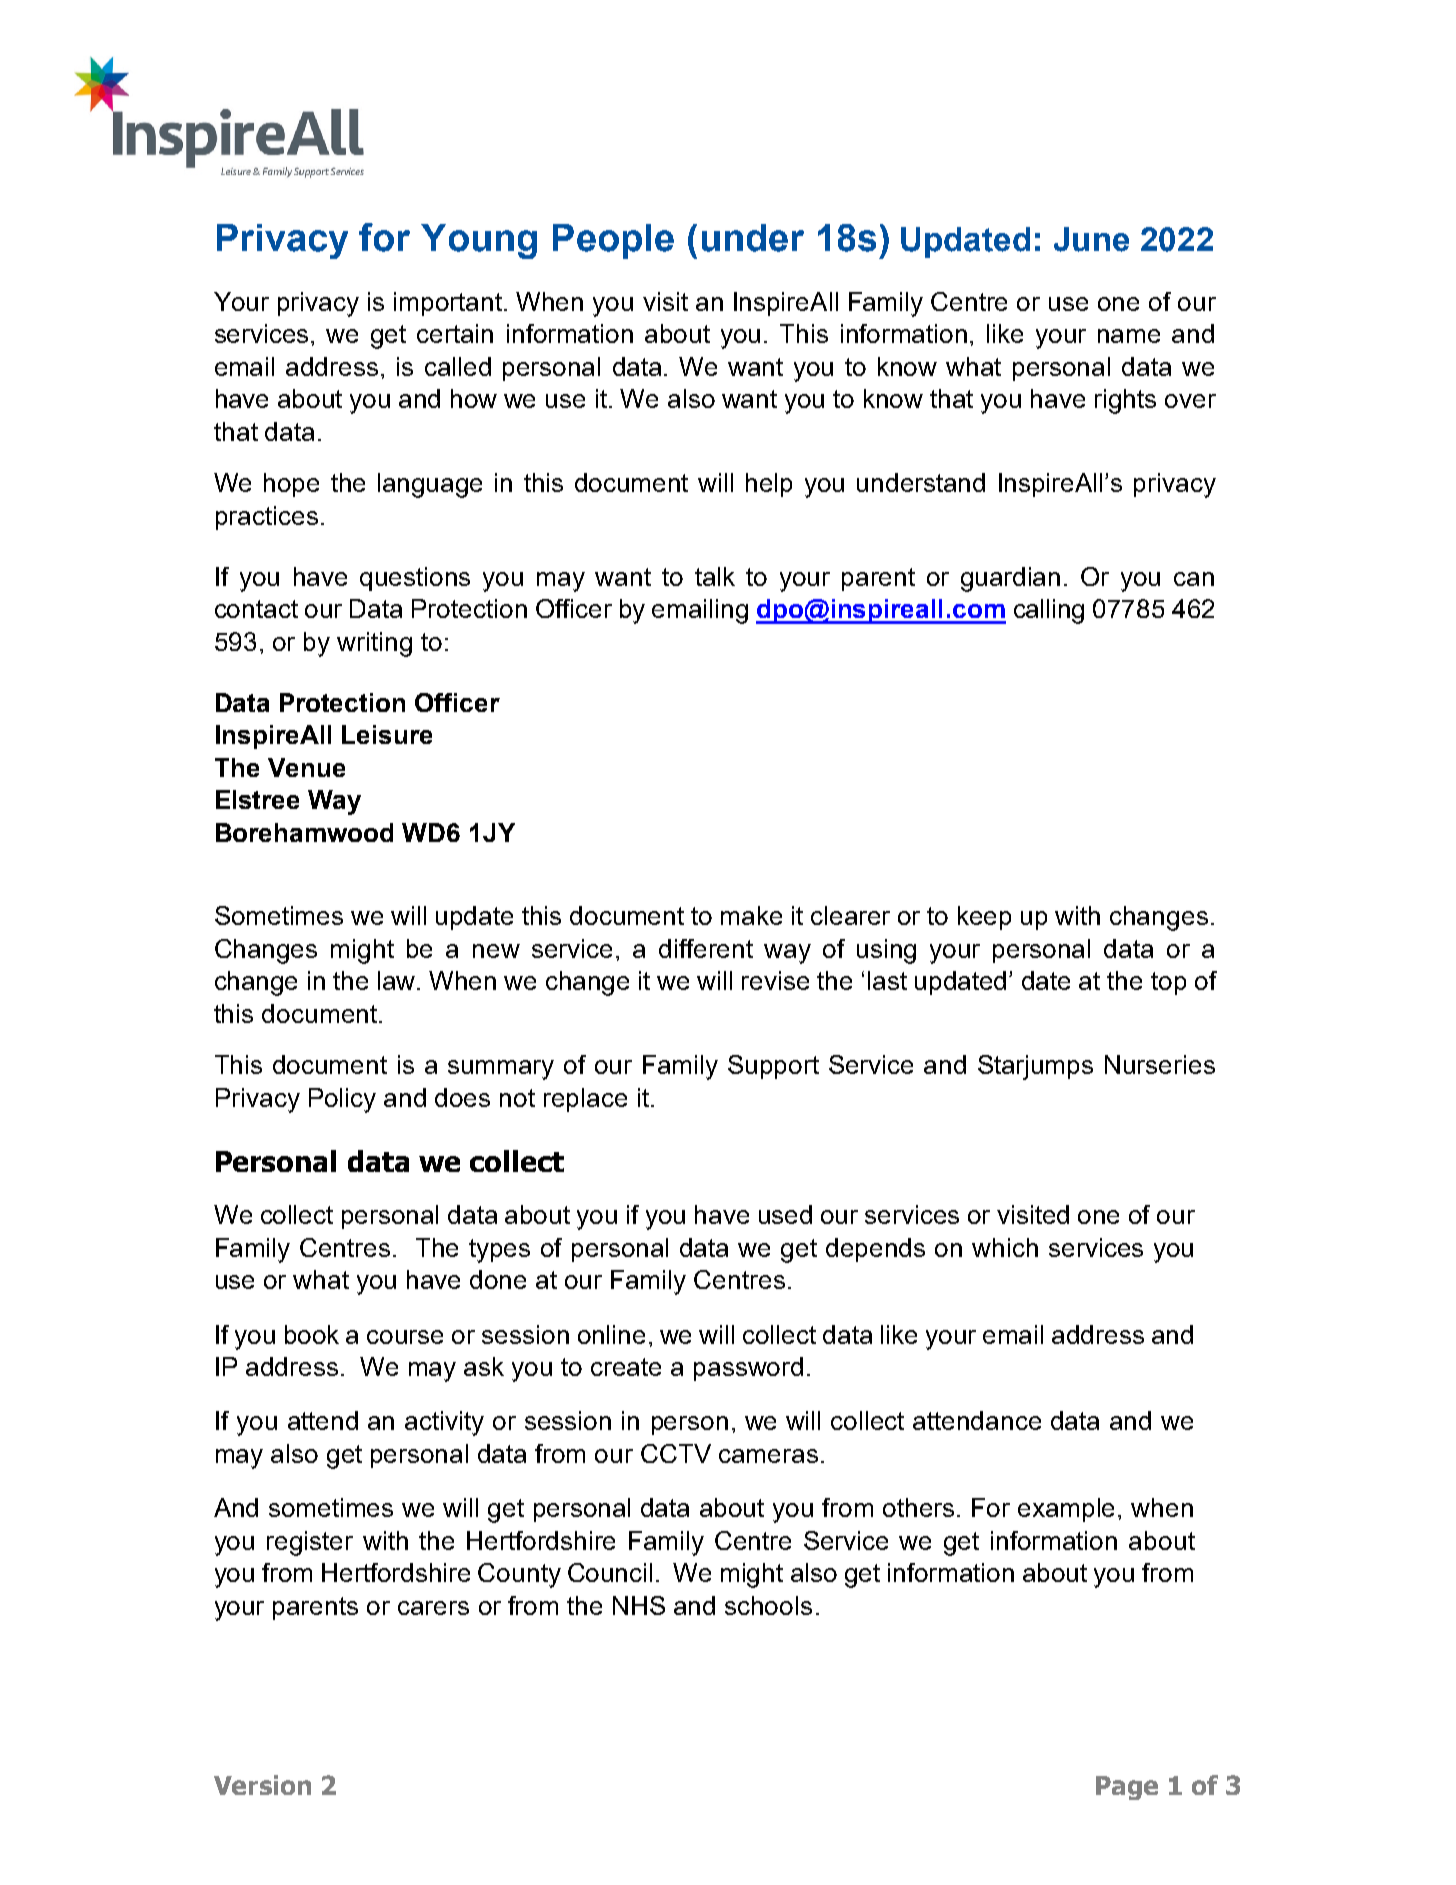  What do you see at coordinates (262, 1785) in the screenshot?
I see `Version` at bounding box center [262, 1785].
